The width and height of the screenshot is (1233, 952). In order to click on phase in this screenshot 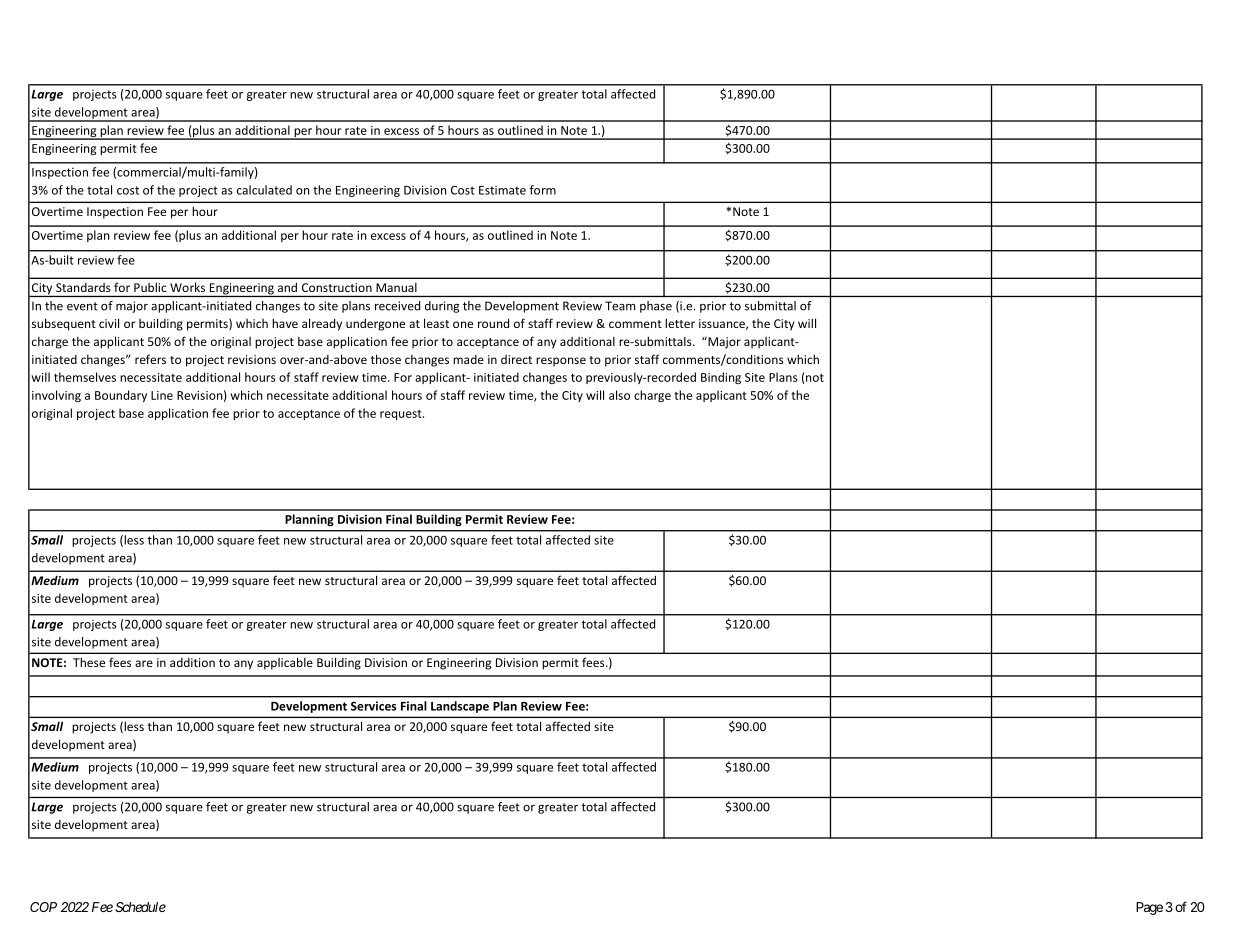, I will do `click(656, 307)`.
